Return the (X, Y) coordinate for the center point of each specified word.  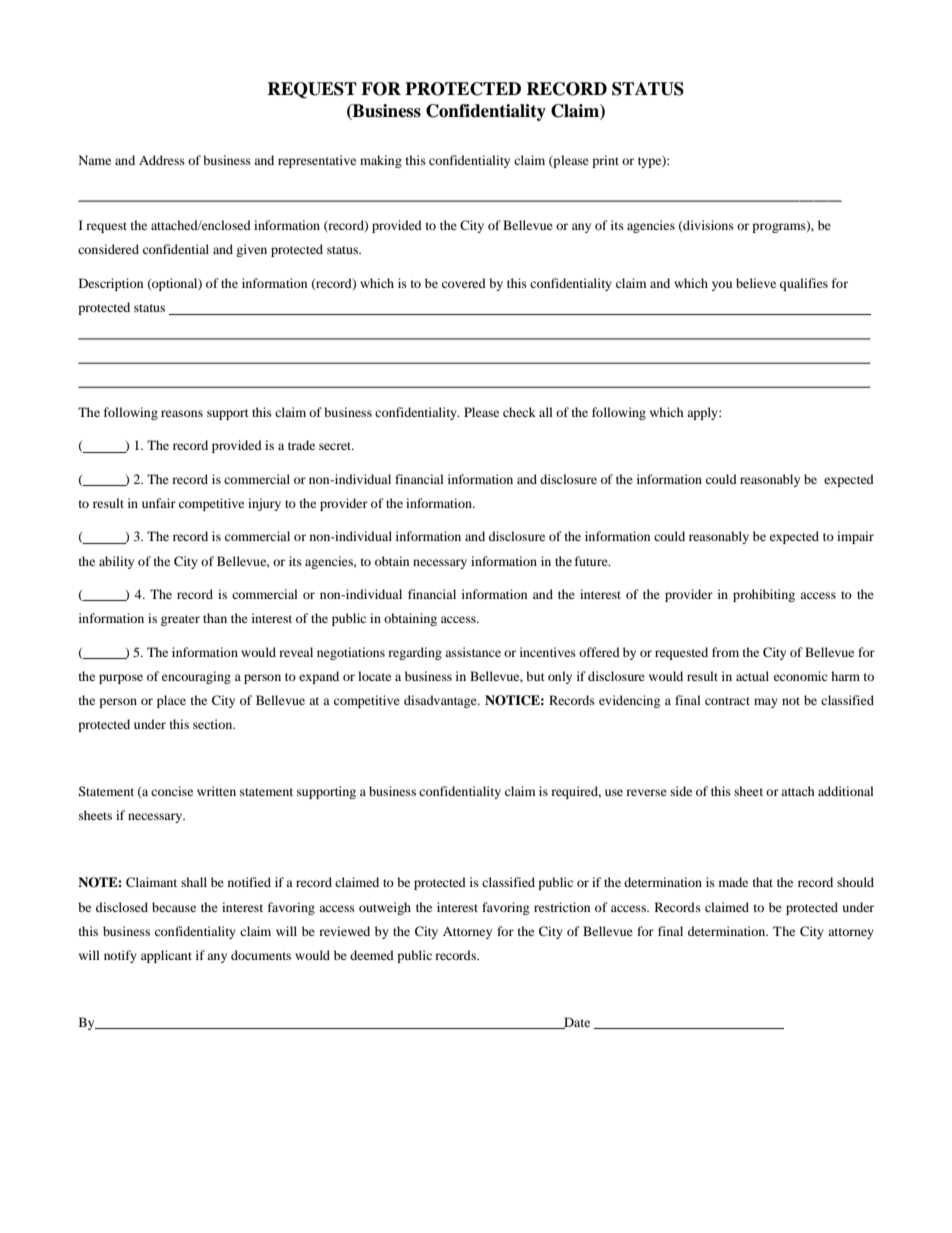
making (381, 161)
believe (756, 283)
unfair (159, 503)
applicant (166, 956)
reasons (182, 413)
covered (464, 283)
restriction (562, 907)
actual (752, 676)
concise (172, 791)
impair (855, 537)
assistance (473, 652)
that (763, 882)
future (592, 561)
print (605, 161)
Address (162, 160)
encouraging (196, 677)
